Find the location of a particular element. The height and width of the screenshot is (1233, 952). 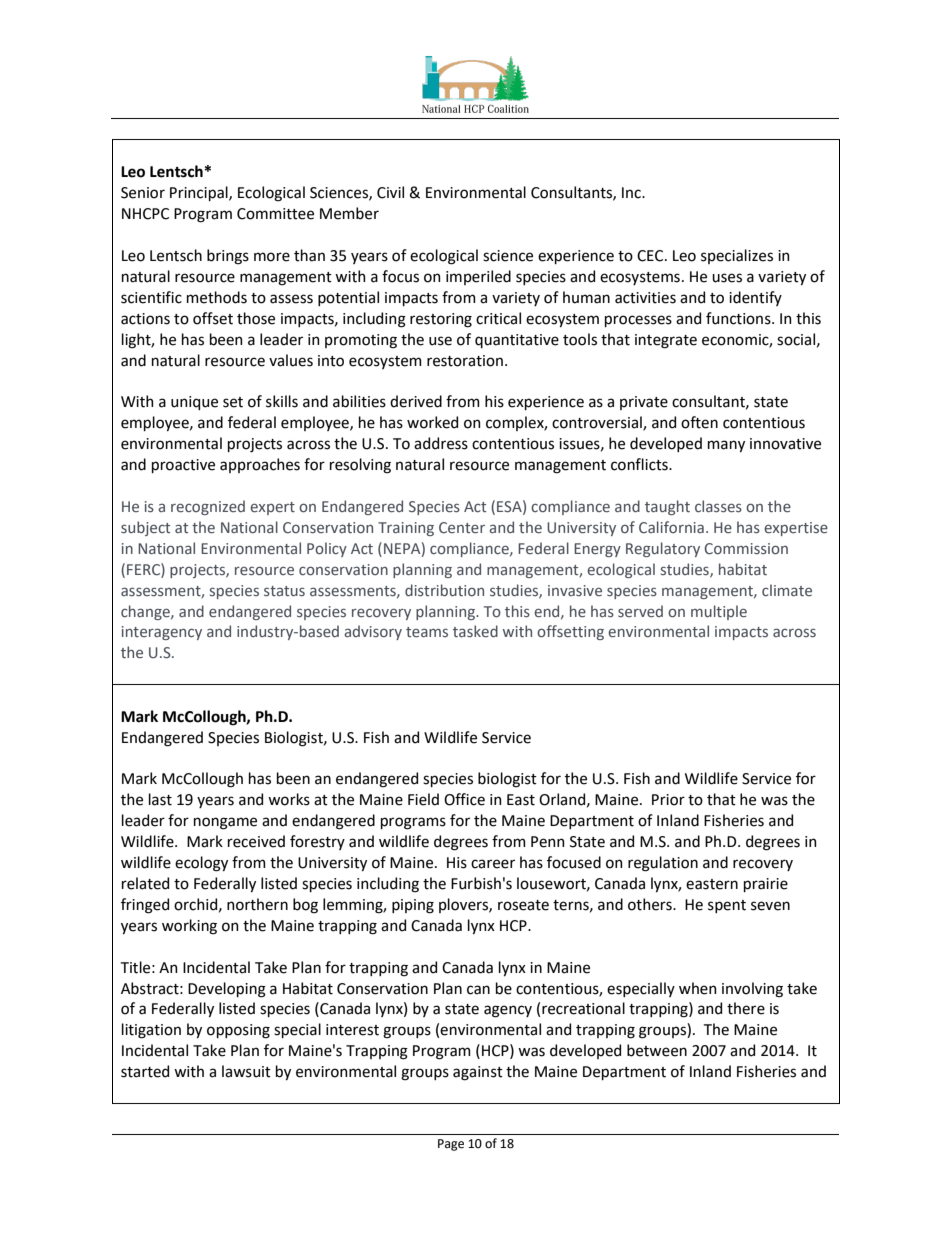

change is located at coordinates (146, 612).
